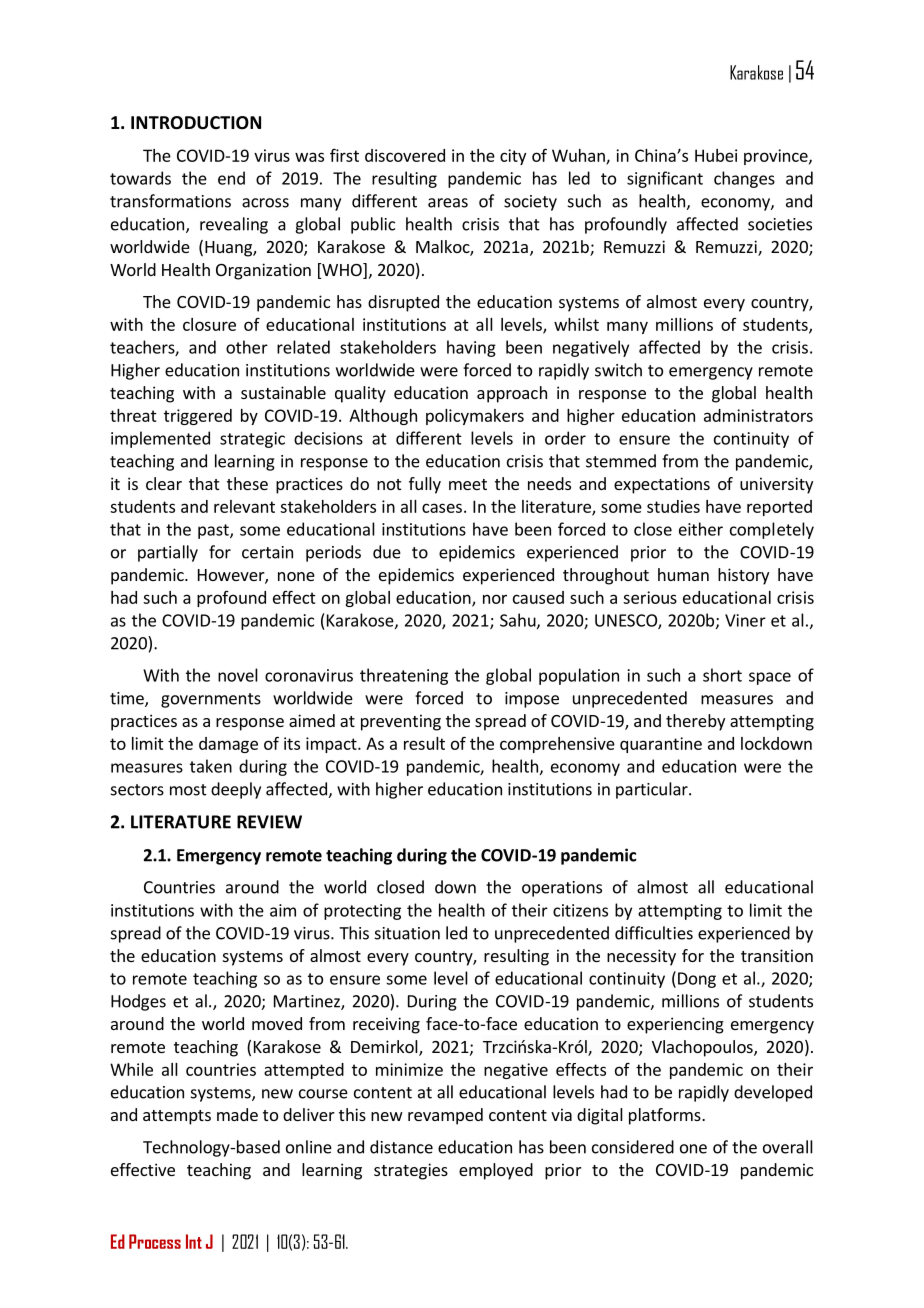 This screenshot has height=1308, width=924. Describe the element at coordinates (155, 1241) in the screenshot. I see `Process` at that location.
